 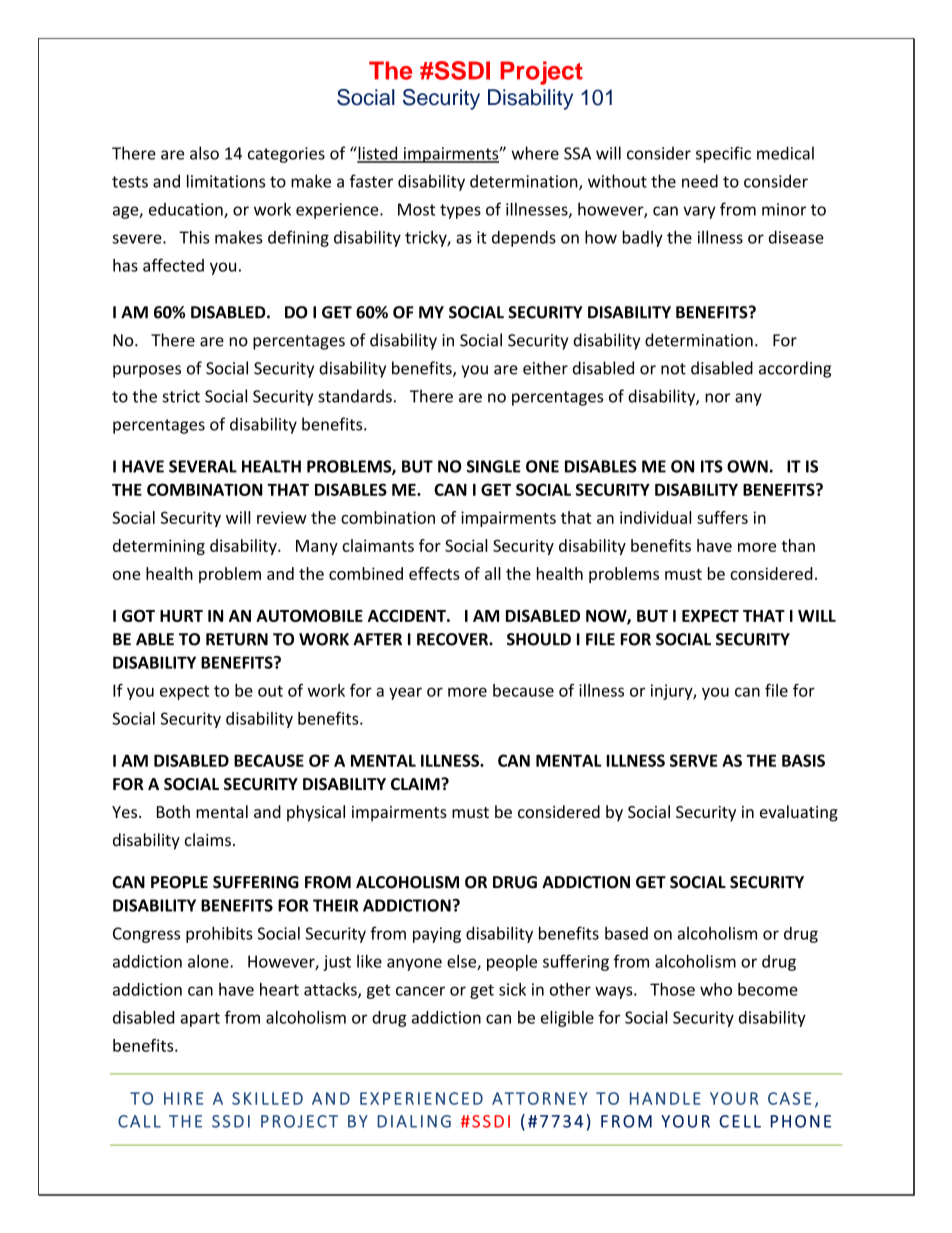 I want to click on HURT, so click(x=181, y=616).
